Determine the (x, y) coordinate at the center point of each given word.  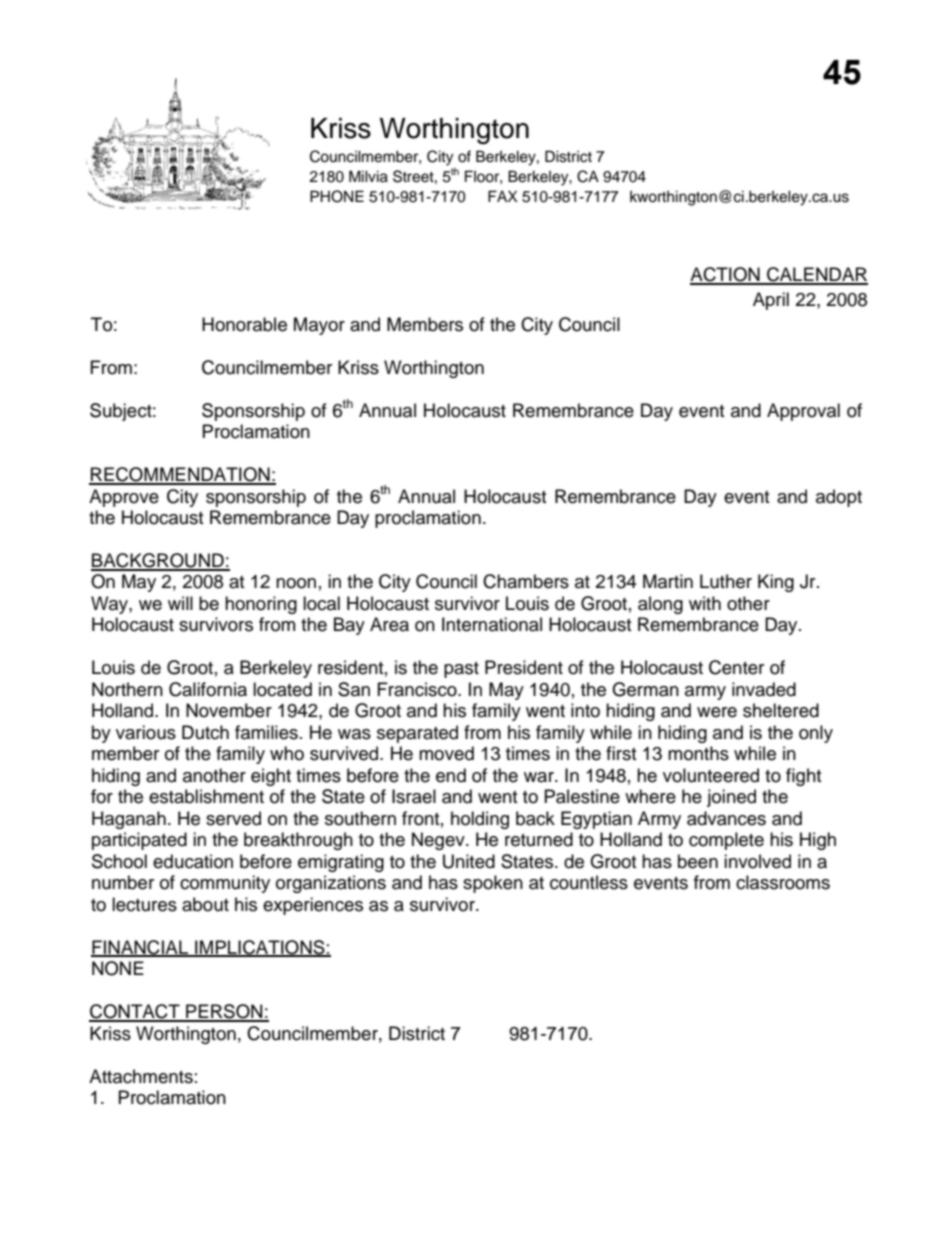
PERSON (224, 1012)
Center (736, 667)
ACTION (726, 275)
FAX (503, 196)
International (492, 624)
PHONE (337, 196)
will (180, 603)
